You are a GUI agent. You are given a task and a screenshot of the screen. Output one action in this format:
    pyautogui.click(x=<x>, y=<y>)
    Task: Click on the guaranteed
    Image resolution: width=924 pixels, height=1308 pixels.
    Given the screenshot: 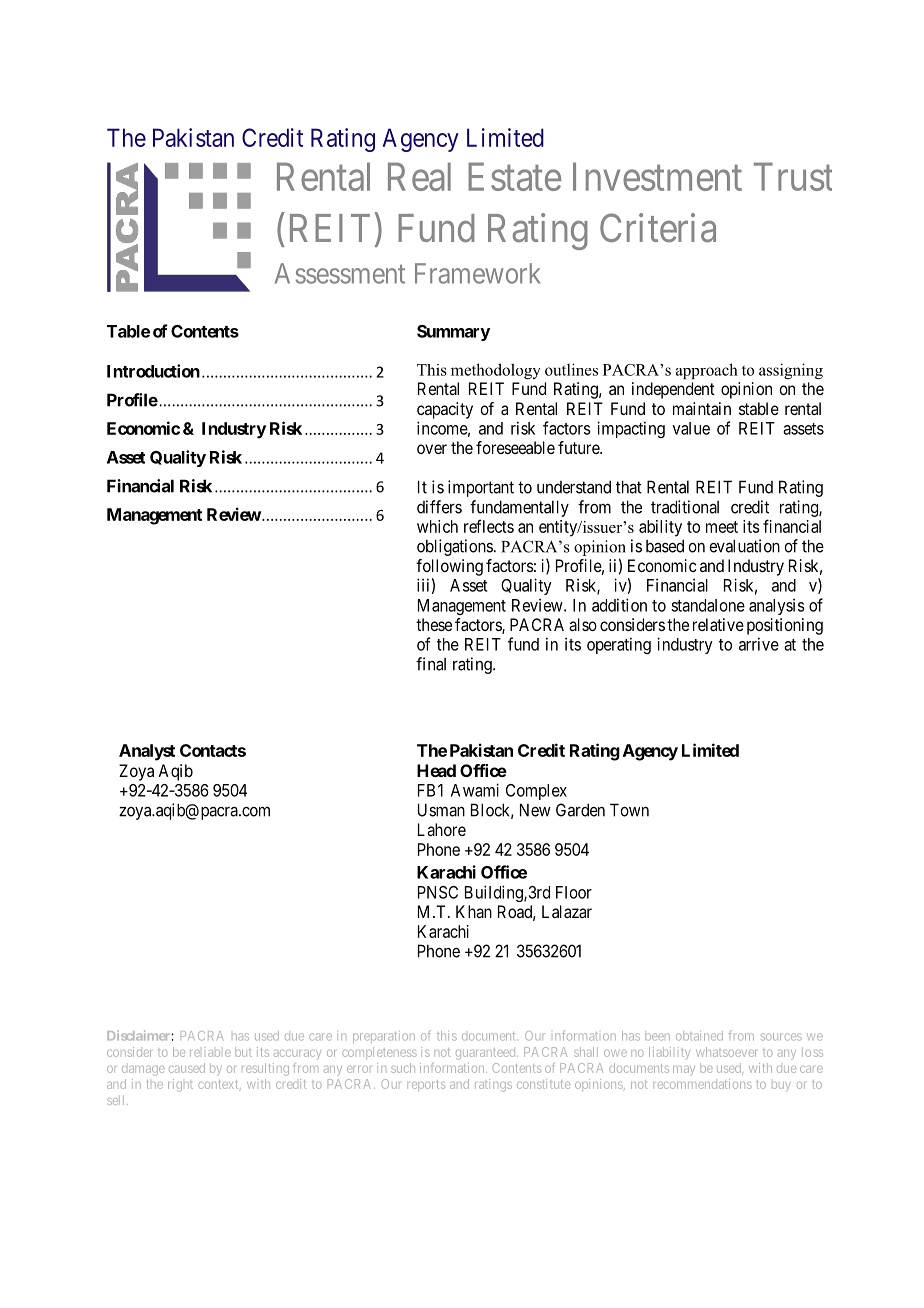 What is the action you would take?
    pyautogui.click(x=487, y=1054)
